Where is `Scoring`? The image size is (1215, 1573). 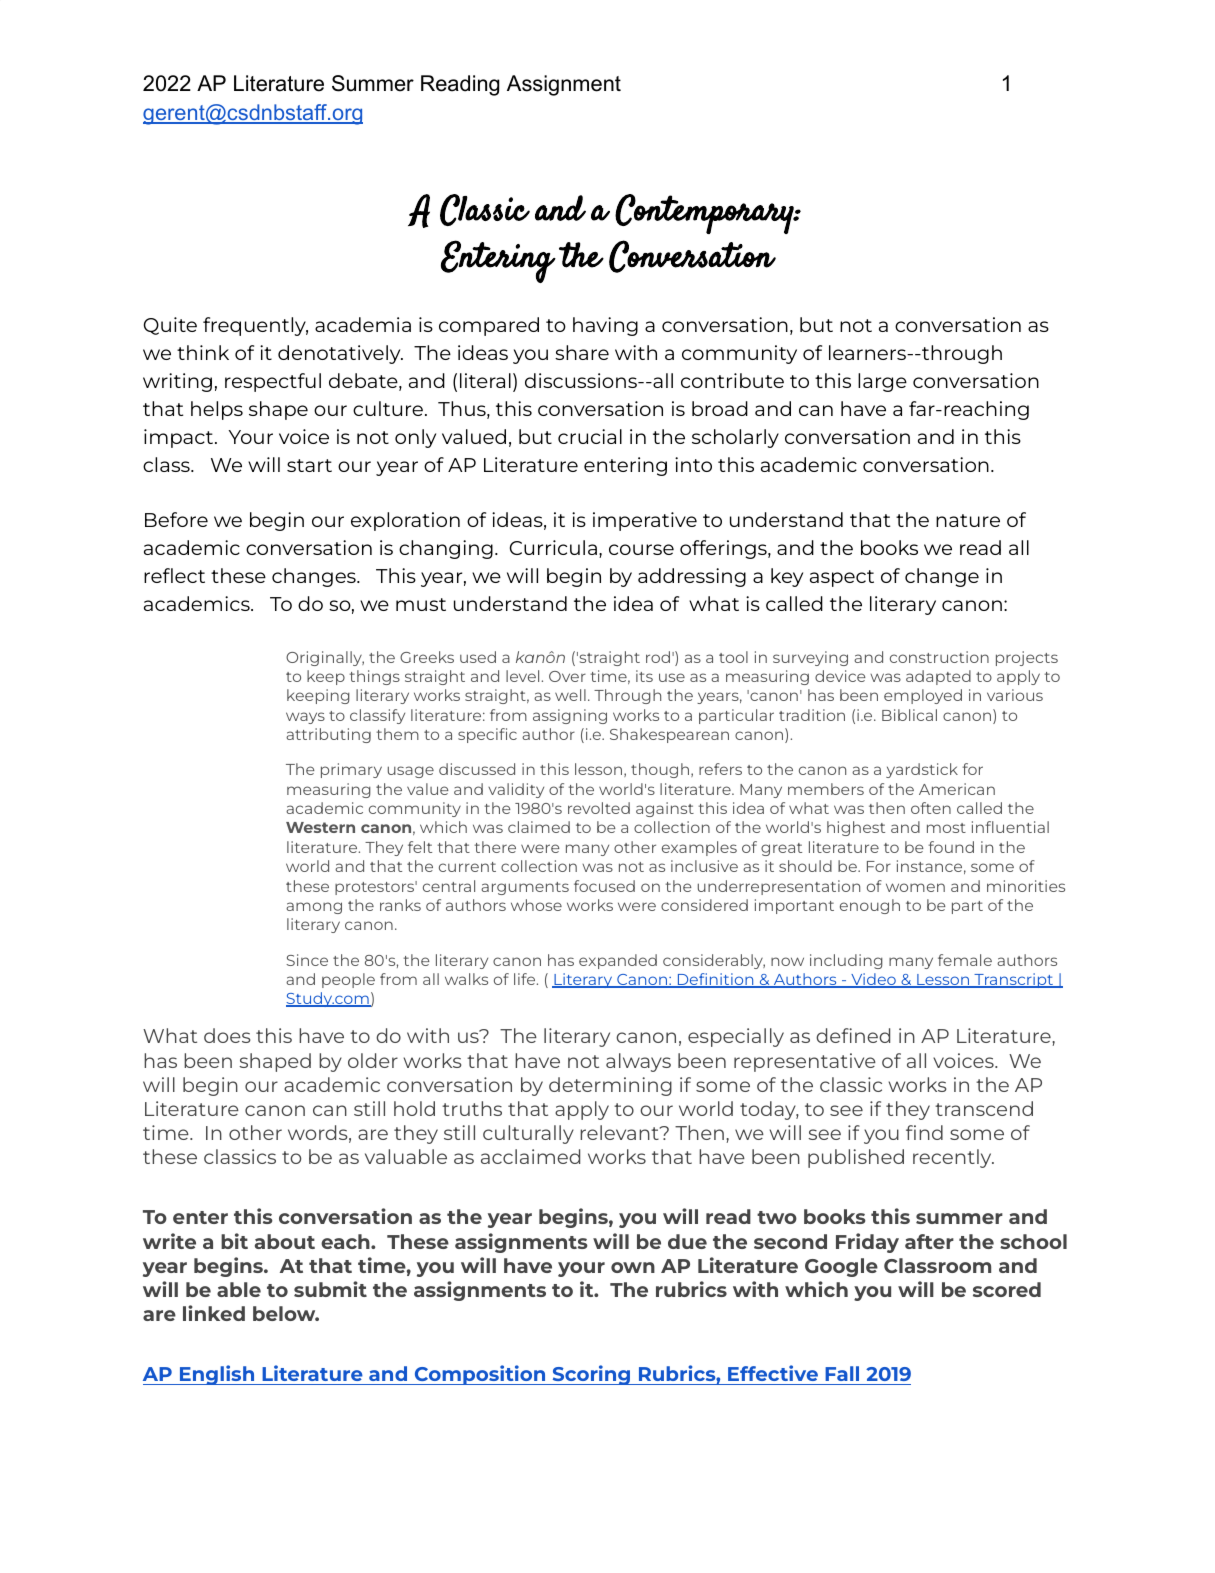 Scoring is located at coordinates (591, 1375).
